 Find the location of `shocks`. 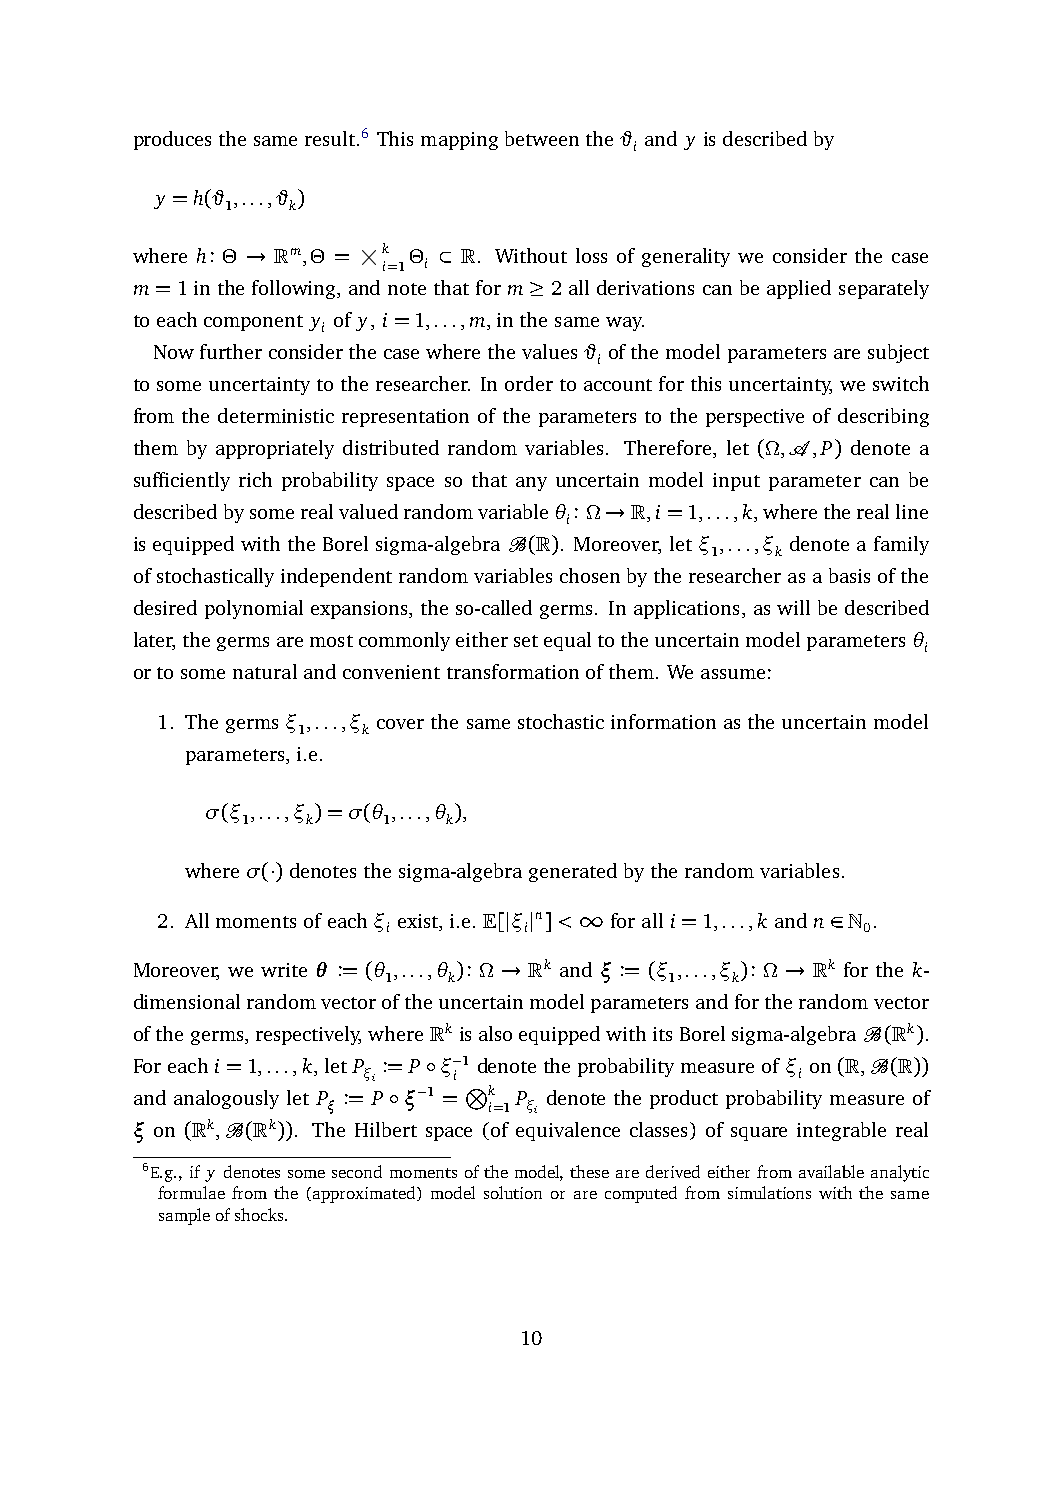

shocks is located at coordinates (260, 1214).
